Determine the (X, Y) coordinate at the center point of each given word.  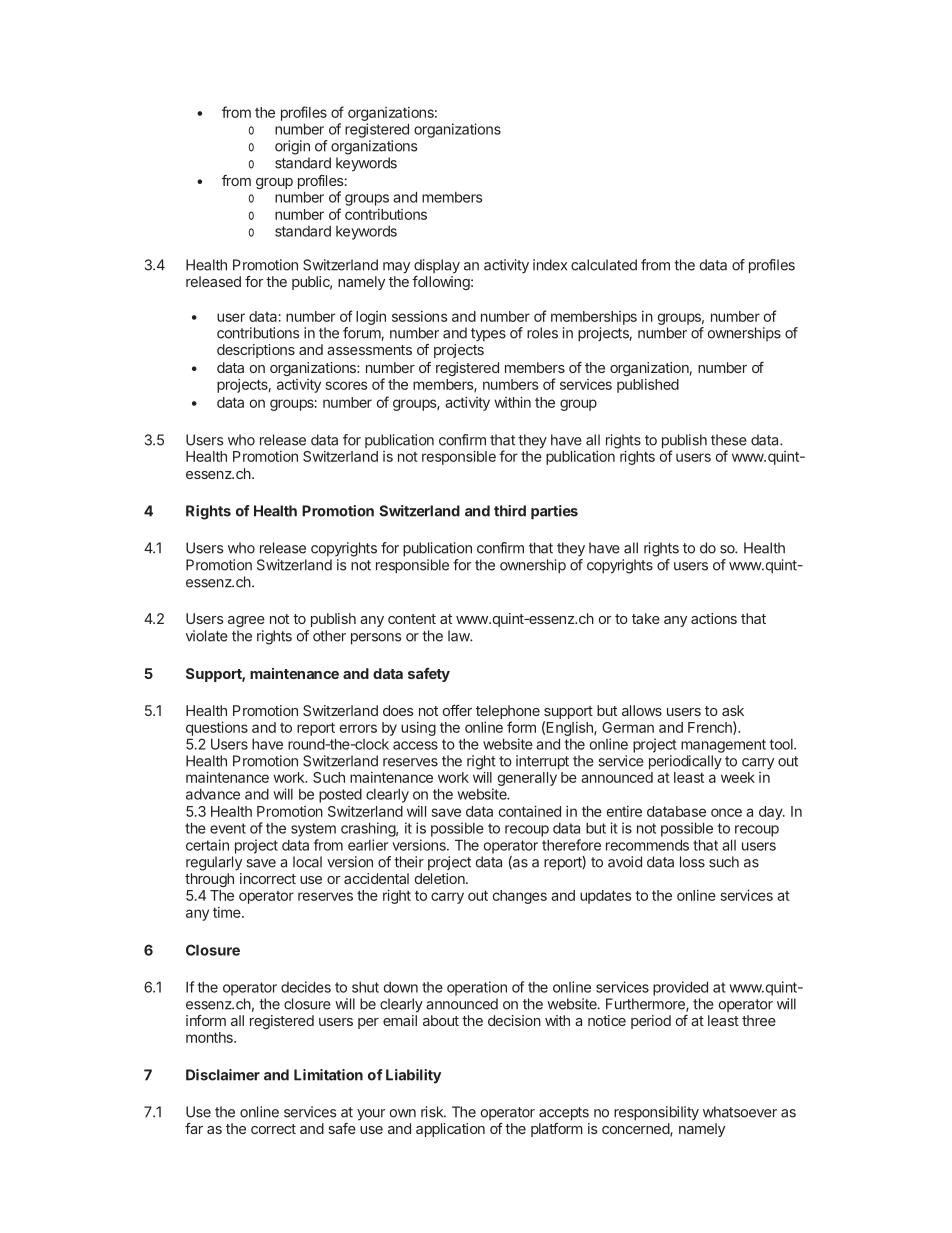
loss (692, 862)
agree (246, 621)
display (437, 266)
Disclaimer (223, 1075)
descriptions (256, 351)
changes (520, 897)
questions (217, 728)
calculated (604, 265)
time (228, 912)
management (723, 746)
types (488, 335)
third (510, 511)
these (729, 440)
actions (714, 618)
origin (292, 147)
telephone (508, 712)
